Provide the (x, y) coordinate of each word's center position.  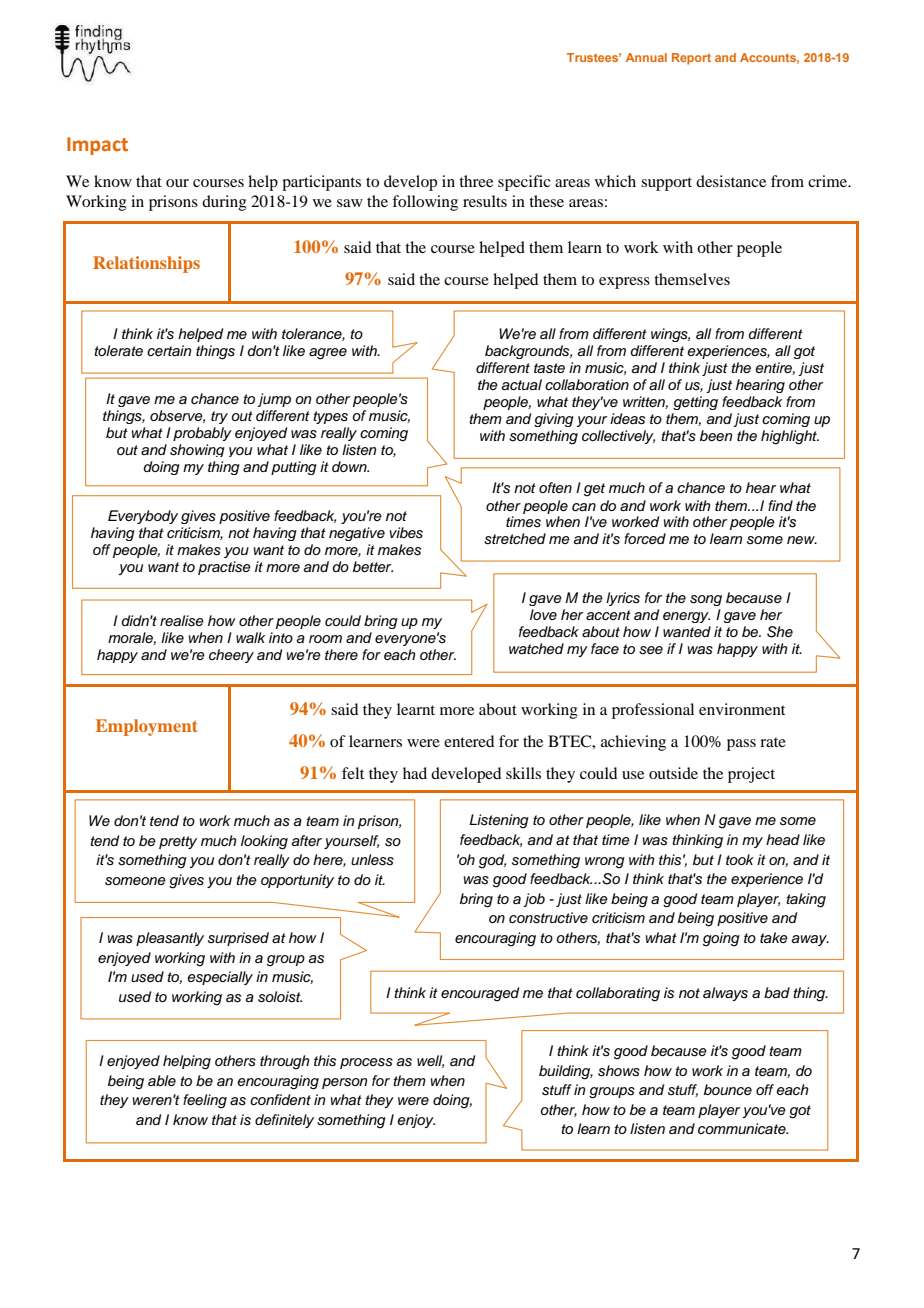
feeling (205, 1101)
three (476, 181)
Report (691, 59)
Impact (97, 146)
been (716, 435)
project (751, 775)
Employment (147, 727)
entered (469, 741)
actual (522, 384)
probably (202, 434)
